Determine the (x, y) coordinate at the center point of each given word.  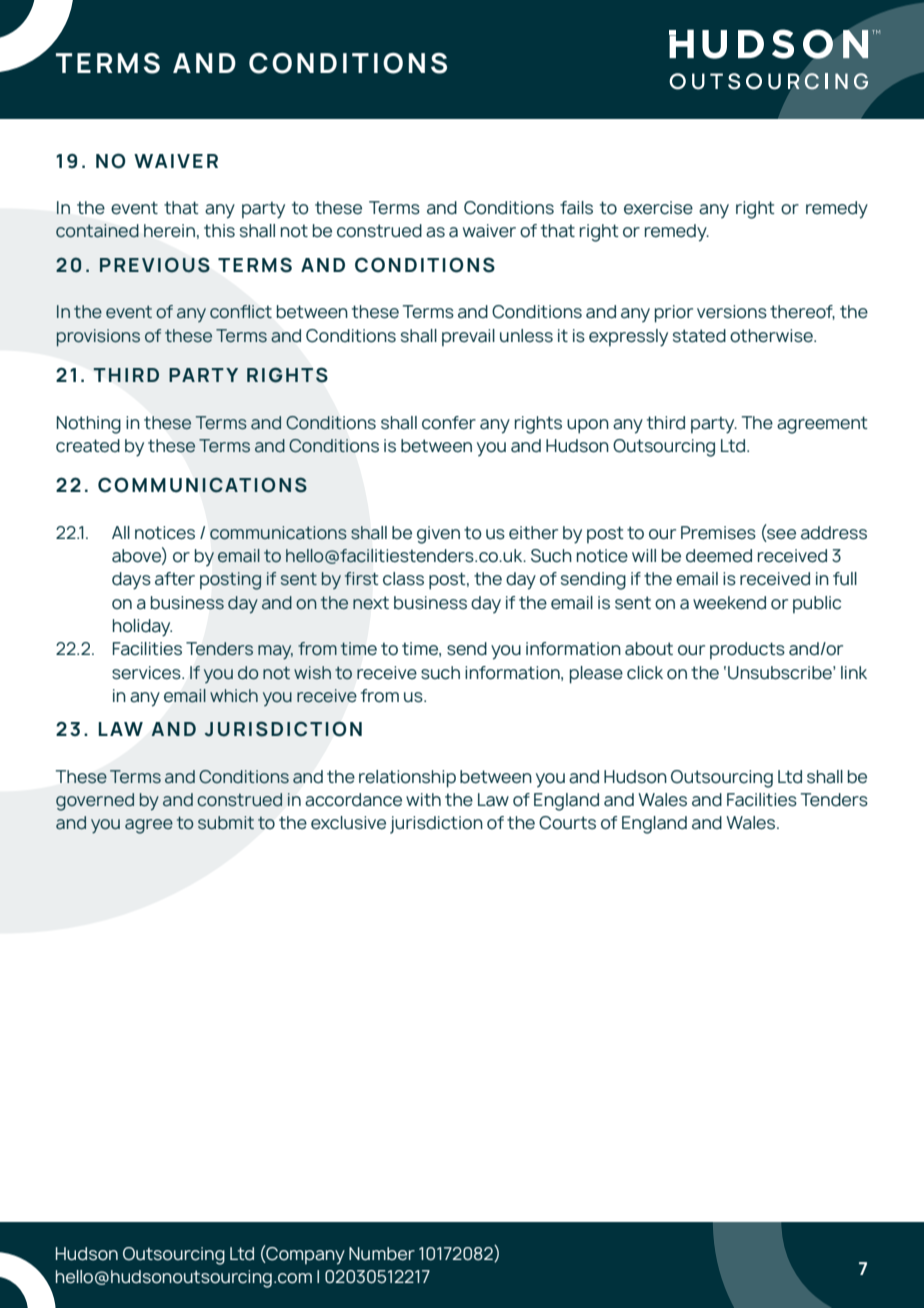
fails (576, 208)
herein (169, 231)
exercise (658, 208)
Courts (567, 823)
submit (226, 822)
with (423, 799)
